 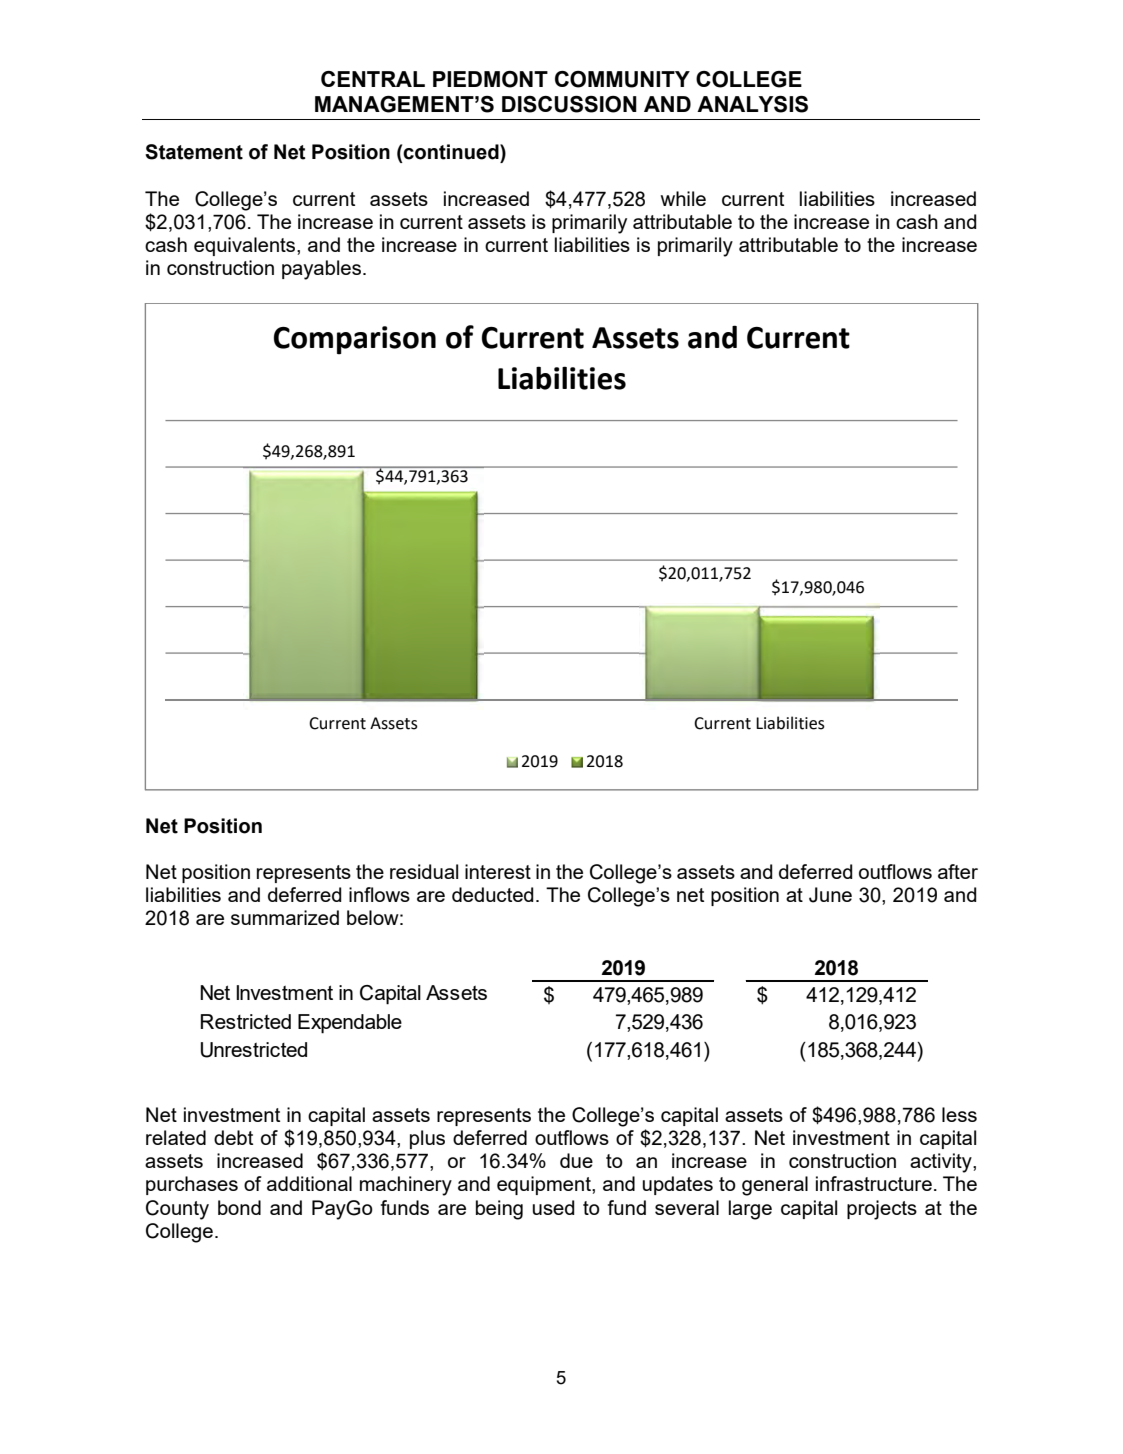 What do you see at coordinates (309, 1183) in the screenshot?
I see `additional` at bounding box center [309, 1183].
